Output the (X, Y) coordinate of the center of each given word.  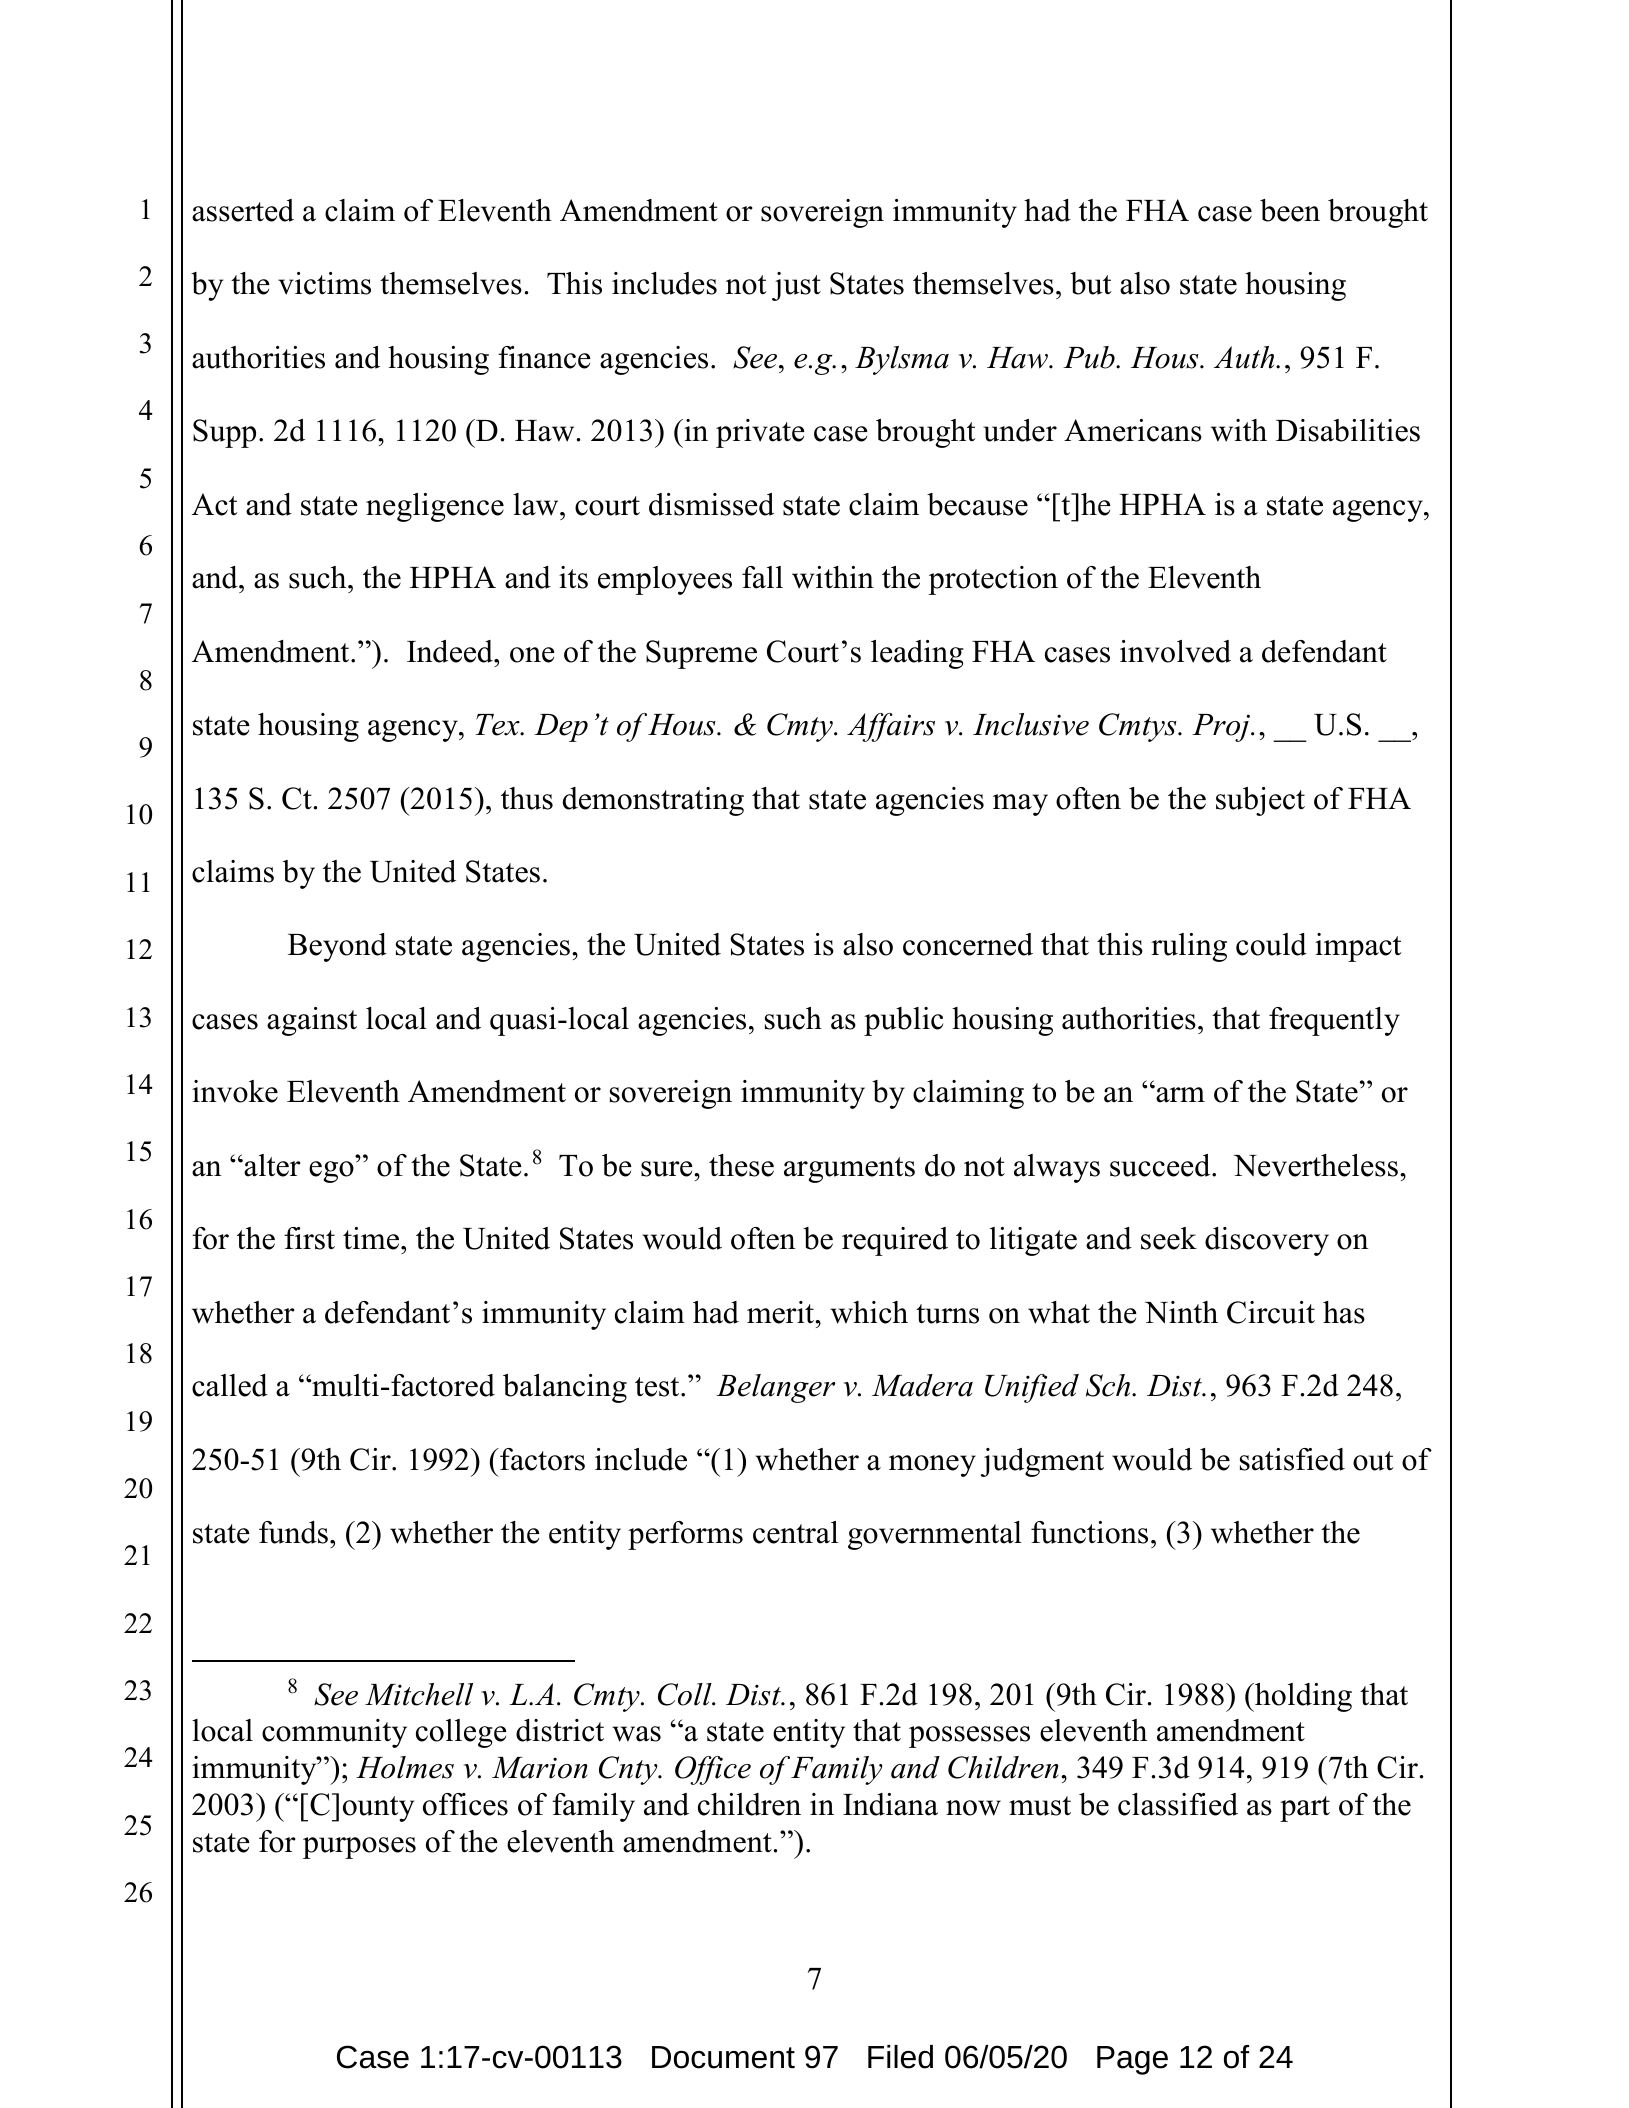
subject (1260, 801)
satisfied (1292, 1459)
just (796, 286)
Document (723, 2057)
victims (324, 283)
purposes (359, 1848)
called (230, 1385)
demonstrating (653, 801)
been (1290, 210)
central (795, 1532)
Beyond (337, 947)
